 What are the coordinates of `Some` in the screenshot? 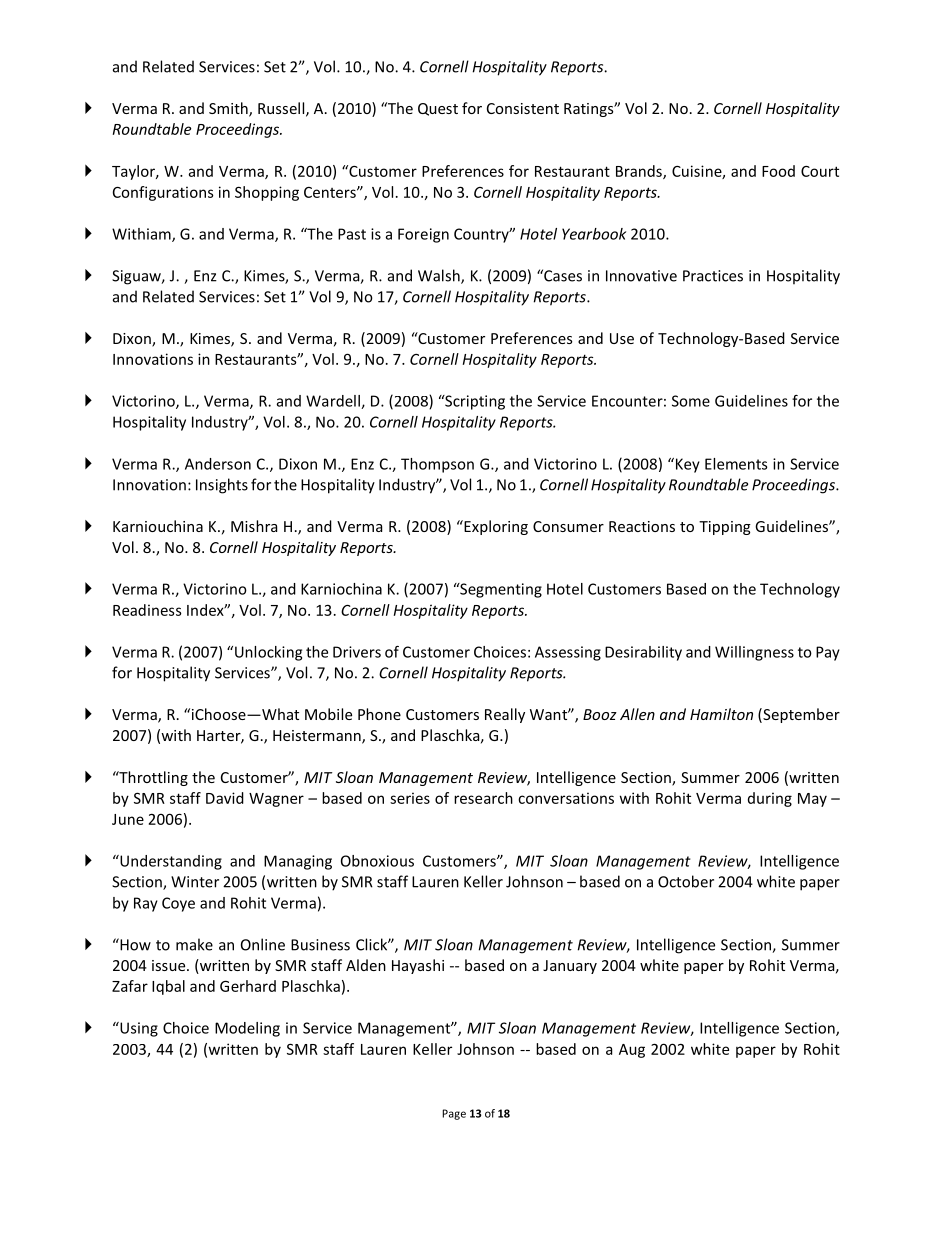 It's located at (691, 401).
